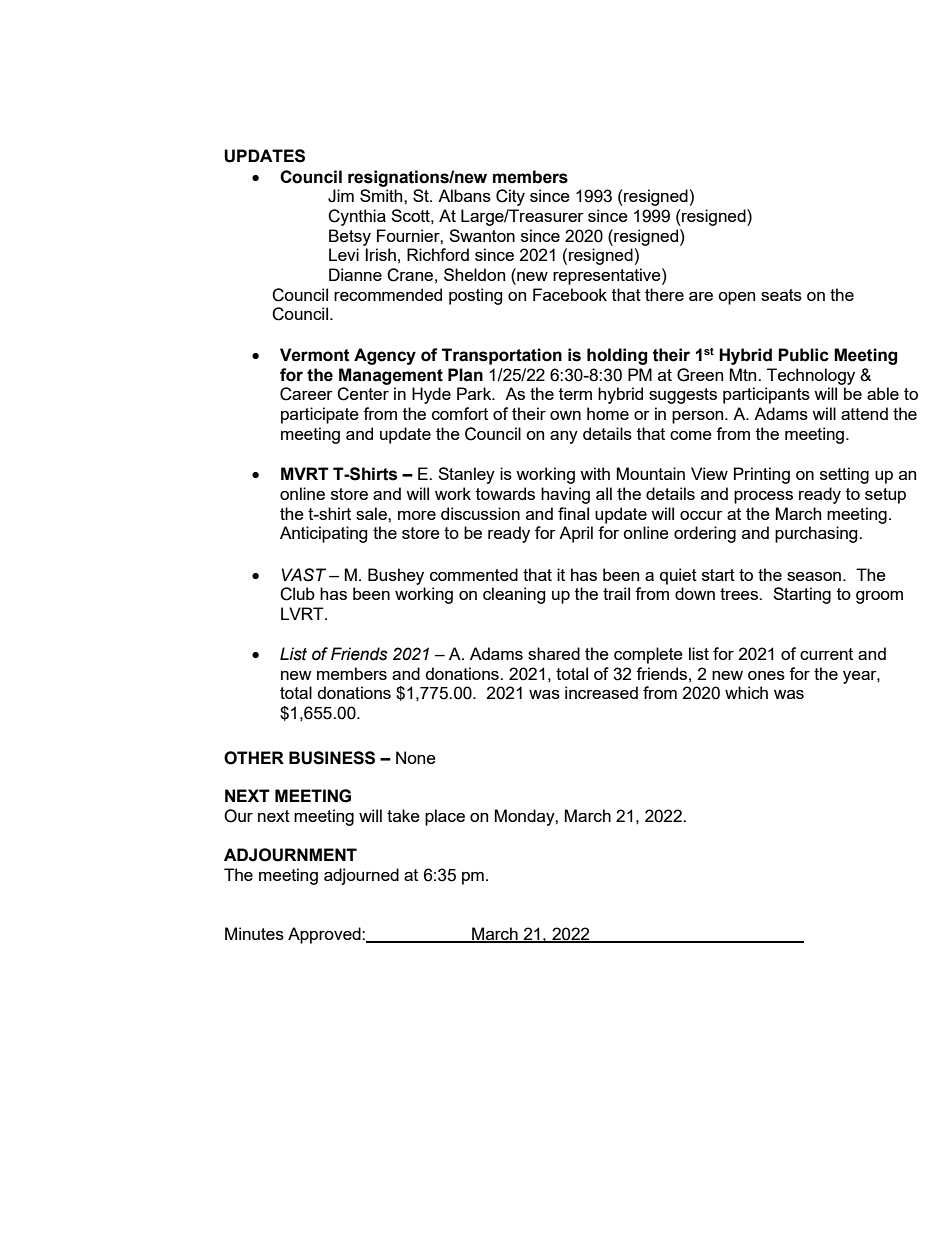 This screenshot has width=952, height=1233. I want to click on Vermont, so click(315, 355).
